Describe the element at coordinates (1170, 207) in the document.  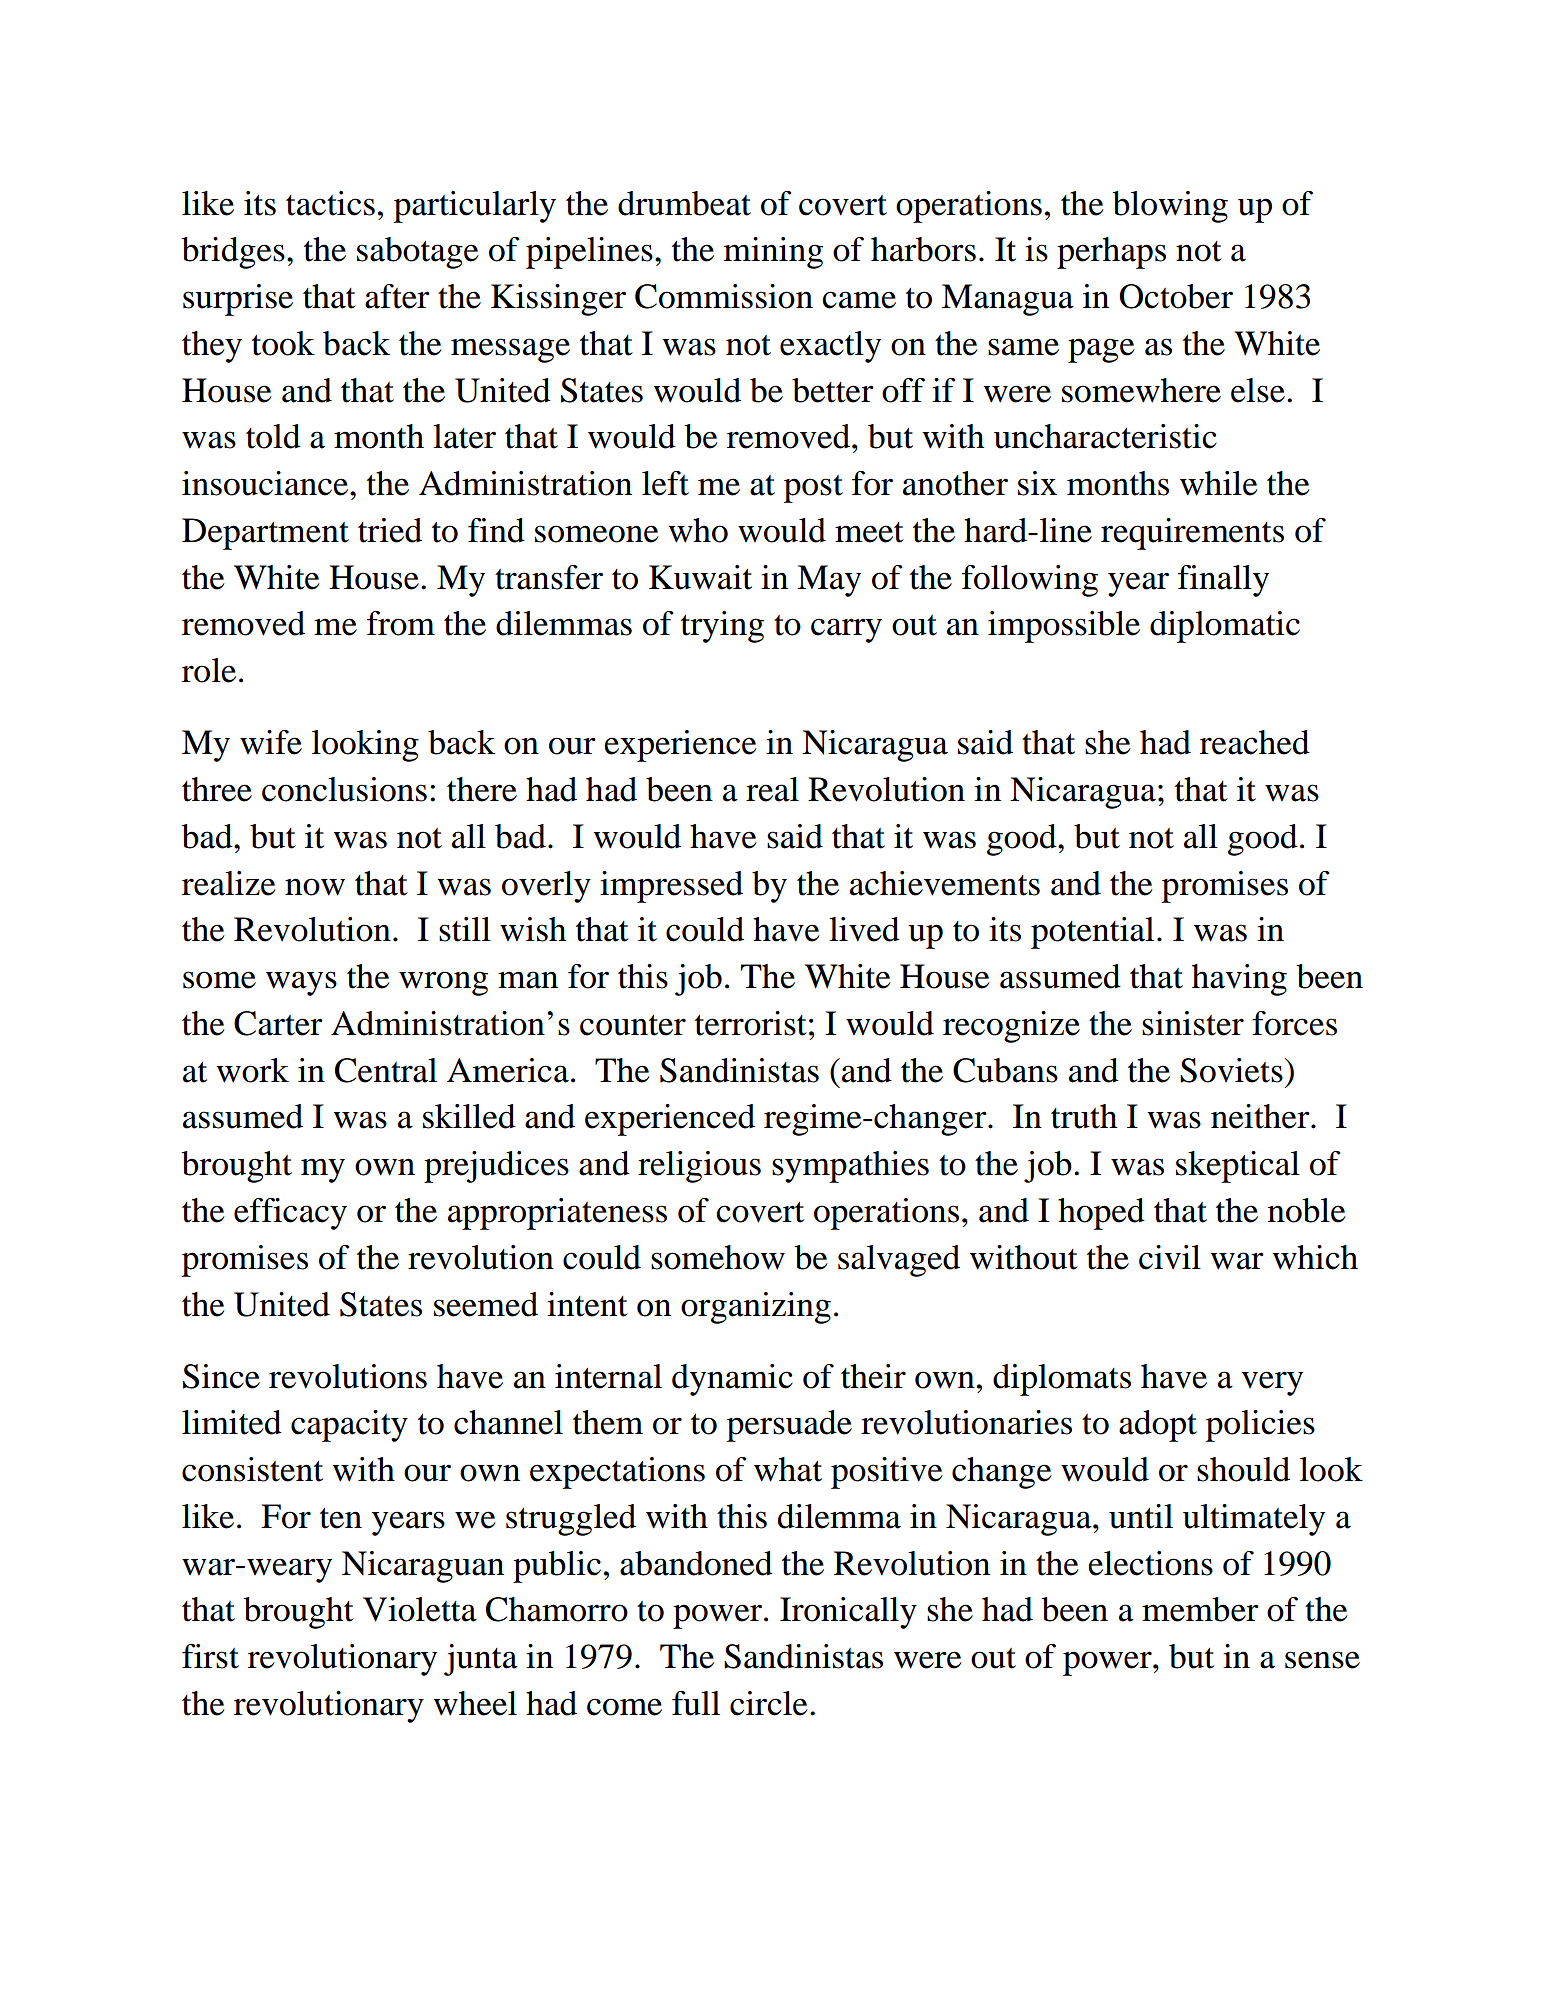
I see `blowing` at that location.
